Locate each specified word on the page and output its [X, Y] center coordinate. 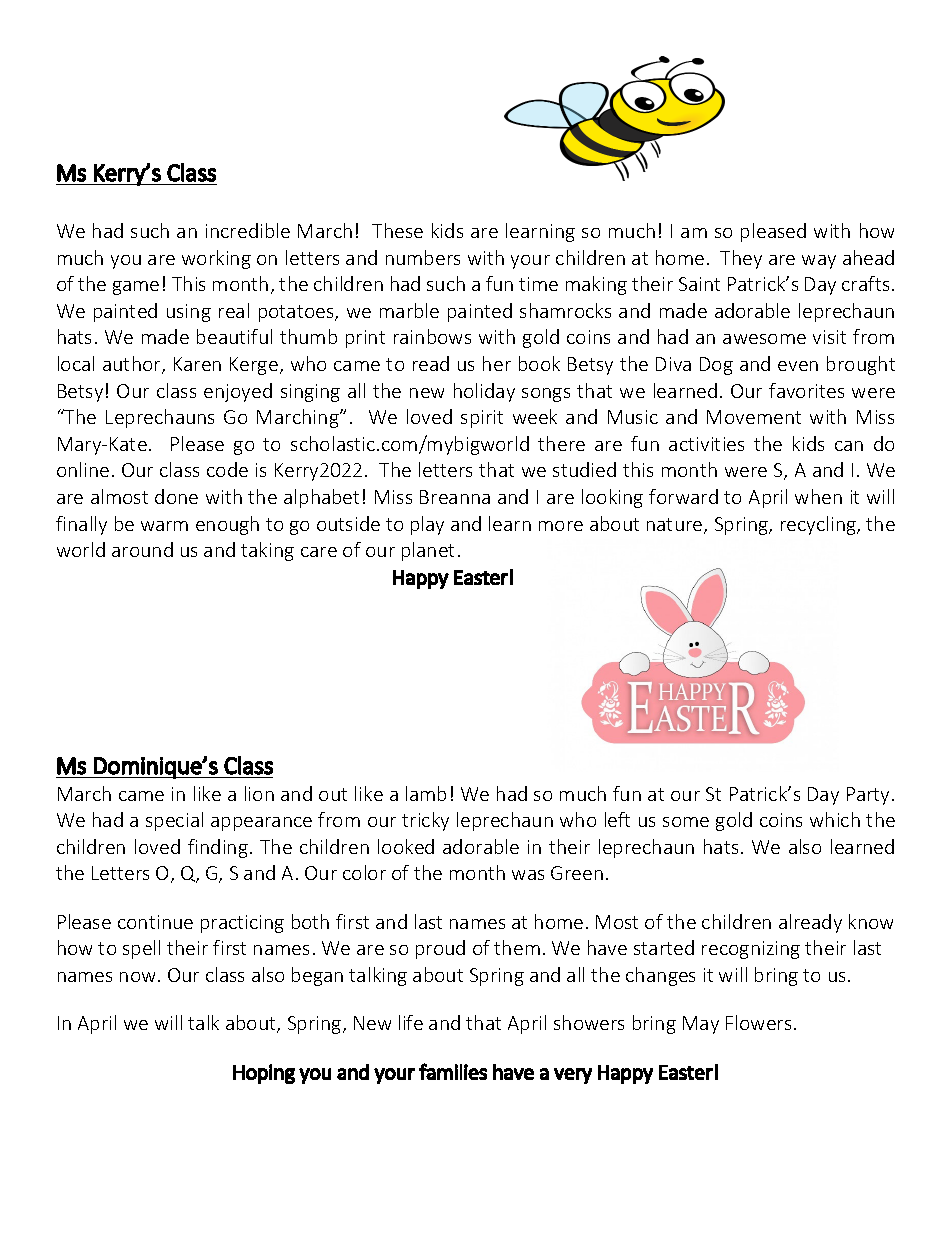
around [142, 549]
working [216, 259]
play [427, 525]
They [741, 259]
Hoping [264, 1074]
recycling [819, 525]
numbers [423, 257]
